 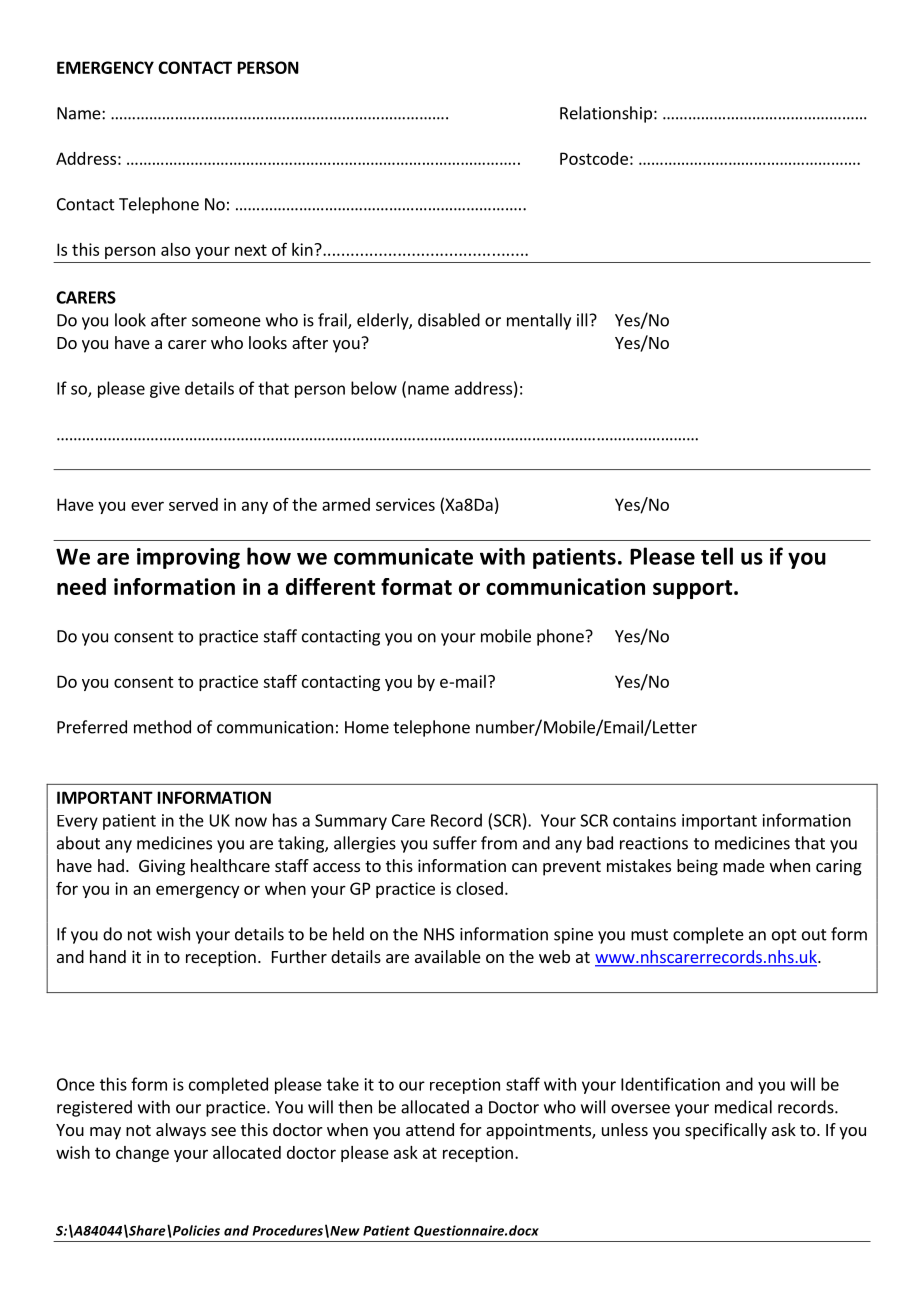 What do you see at coordinates (162, 867) in the screenshot?
I see `Giving` at bounding box center [162, 867].
